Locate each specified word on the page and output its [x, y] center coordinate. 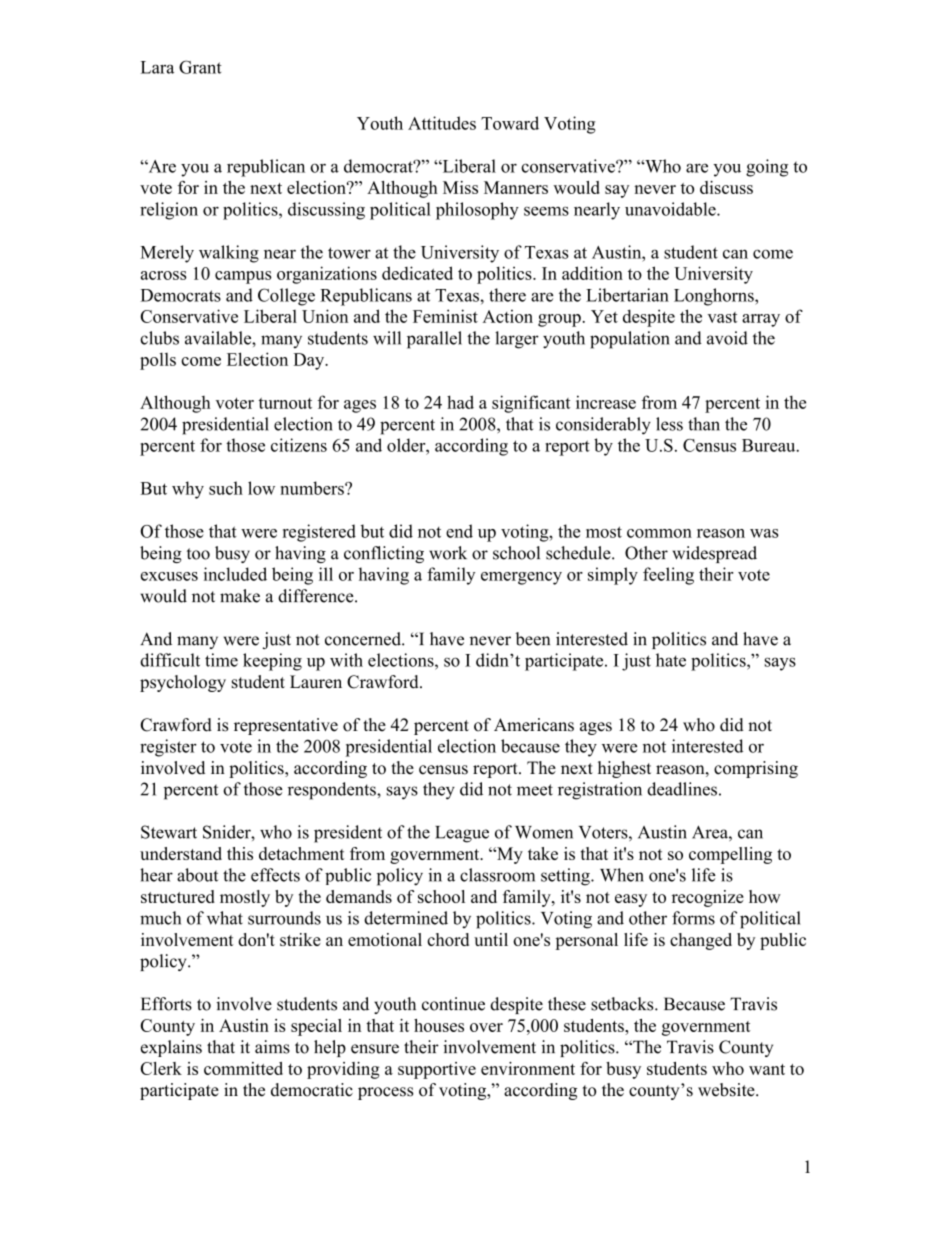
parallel [434, 340]
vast [722, 317]
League [462, 834]
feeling [668, 576]
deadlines [682, 789]
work [448, 553]
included [235, 574]
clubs [159, 338]
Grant [200, 67]
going [767, 168]
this [240, 853]
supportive [437, 1070]
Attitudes [442, 123]
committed [243, 1068]
